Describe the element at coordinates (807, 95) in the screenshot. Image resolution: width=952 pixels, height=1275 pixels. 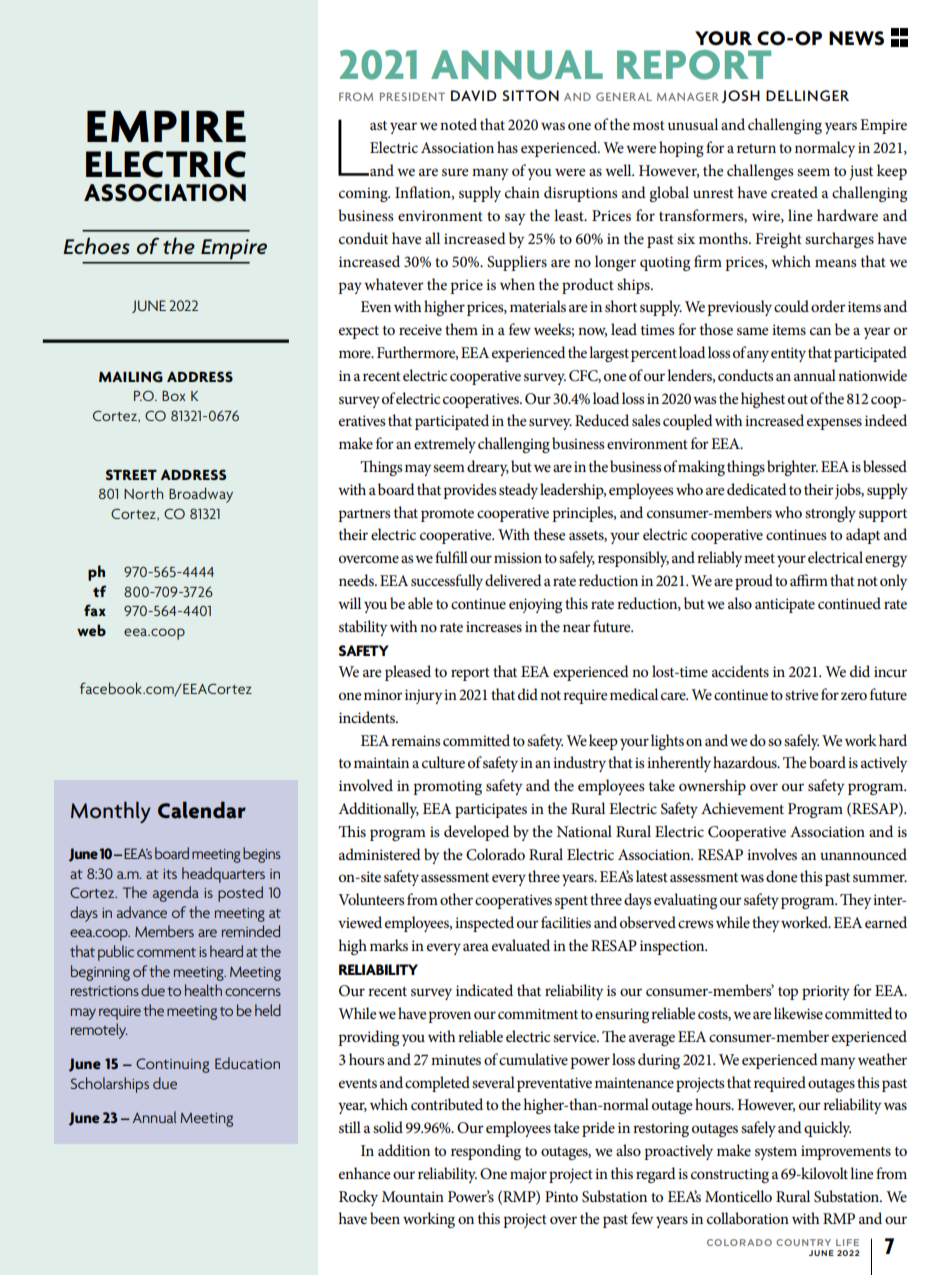
I see `DELLINGER` at that location.
